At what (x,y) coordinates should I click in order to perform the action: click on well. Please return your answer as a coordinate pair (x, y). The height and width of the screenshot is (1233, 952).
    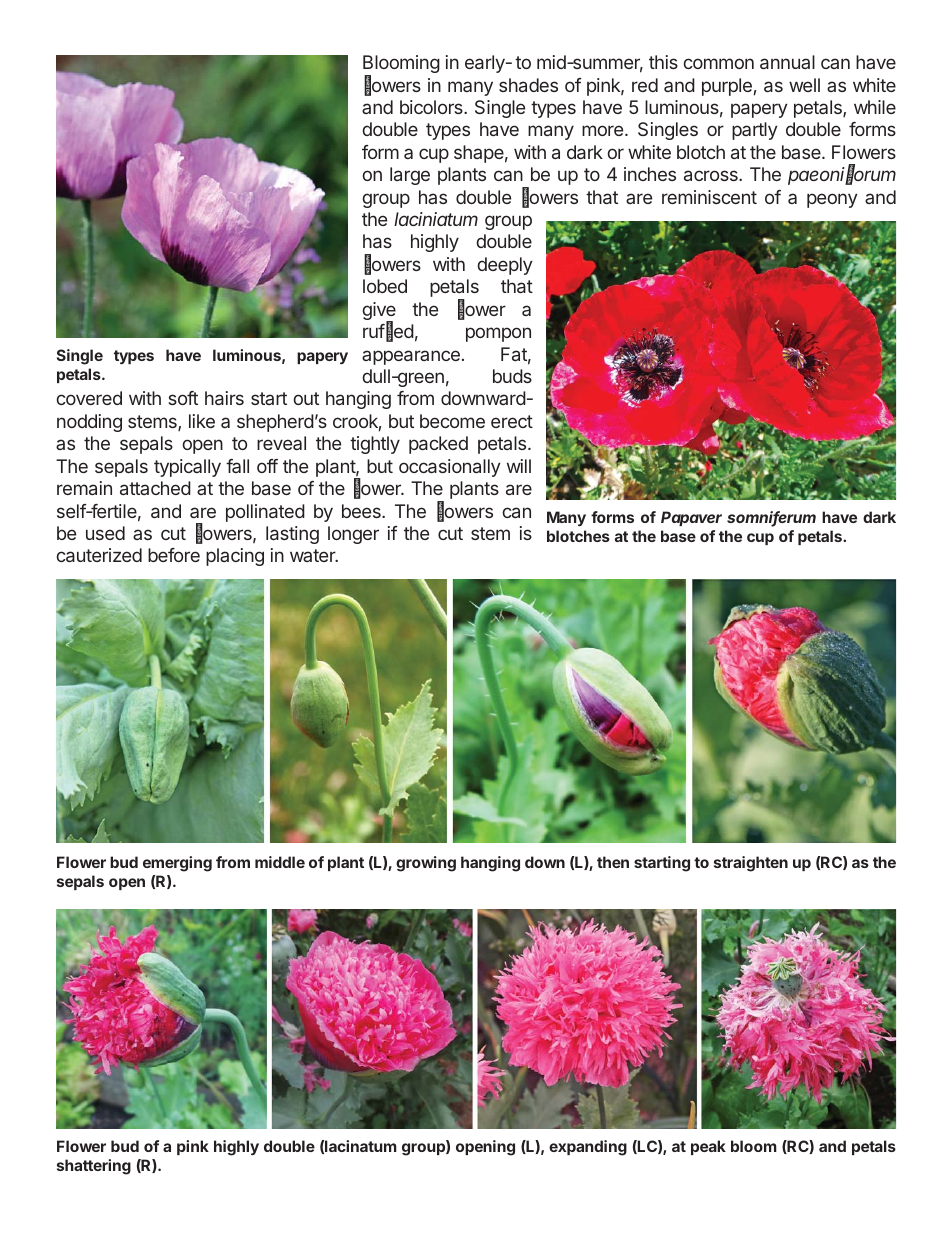
    Looking at the image, I should click on (804, 85).
